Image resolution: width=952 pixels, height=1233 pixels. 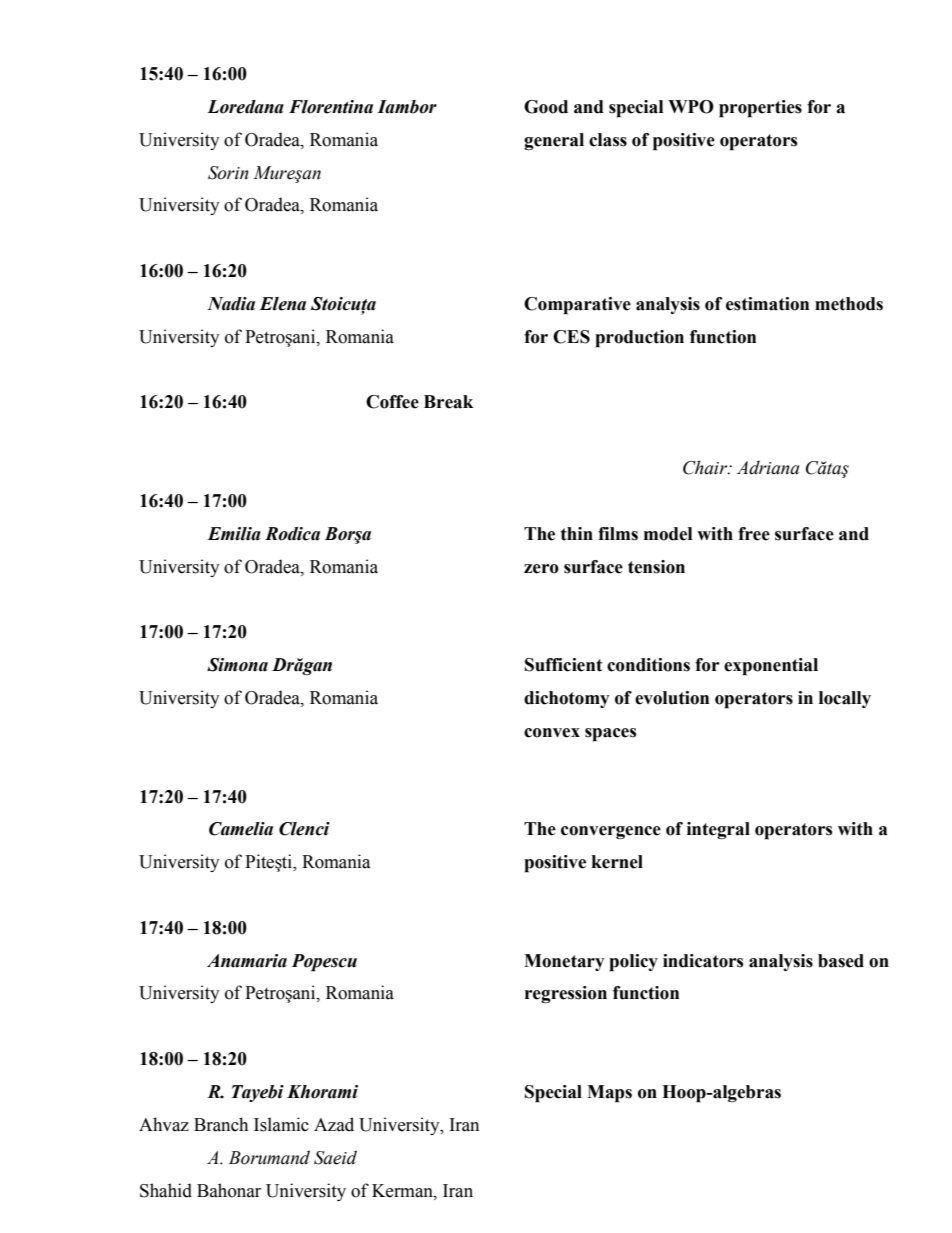 What do you see at coordinates (228, 173) in the page?
I see `Sorin` at bounding box center [228, 173].
